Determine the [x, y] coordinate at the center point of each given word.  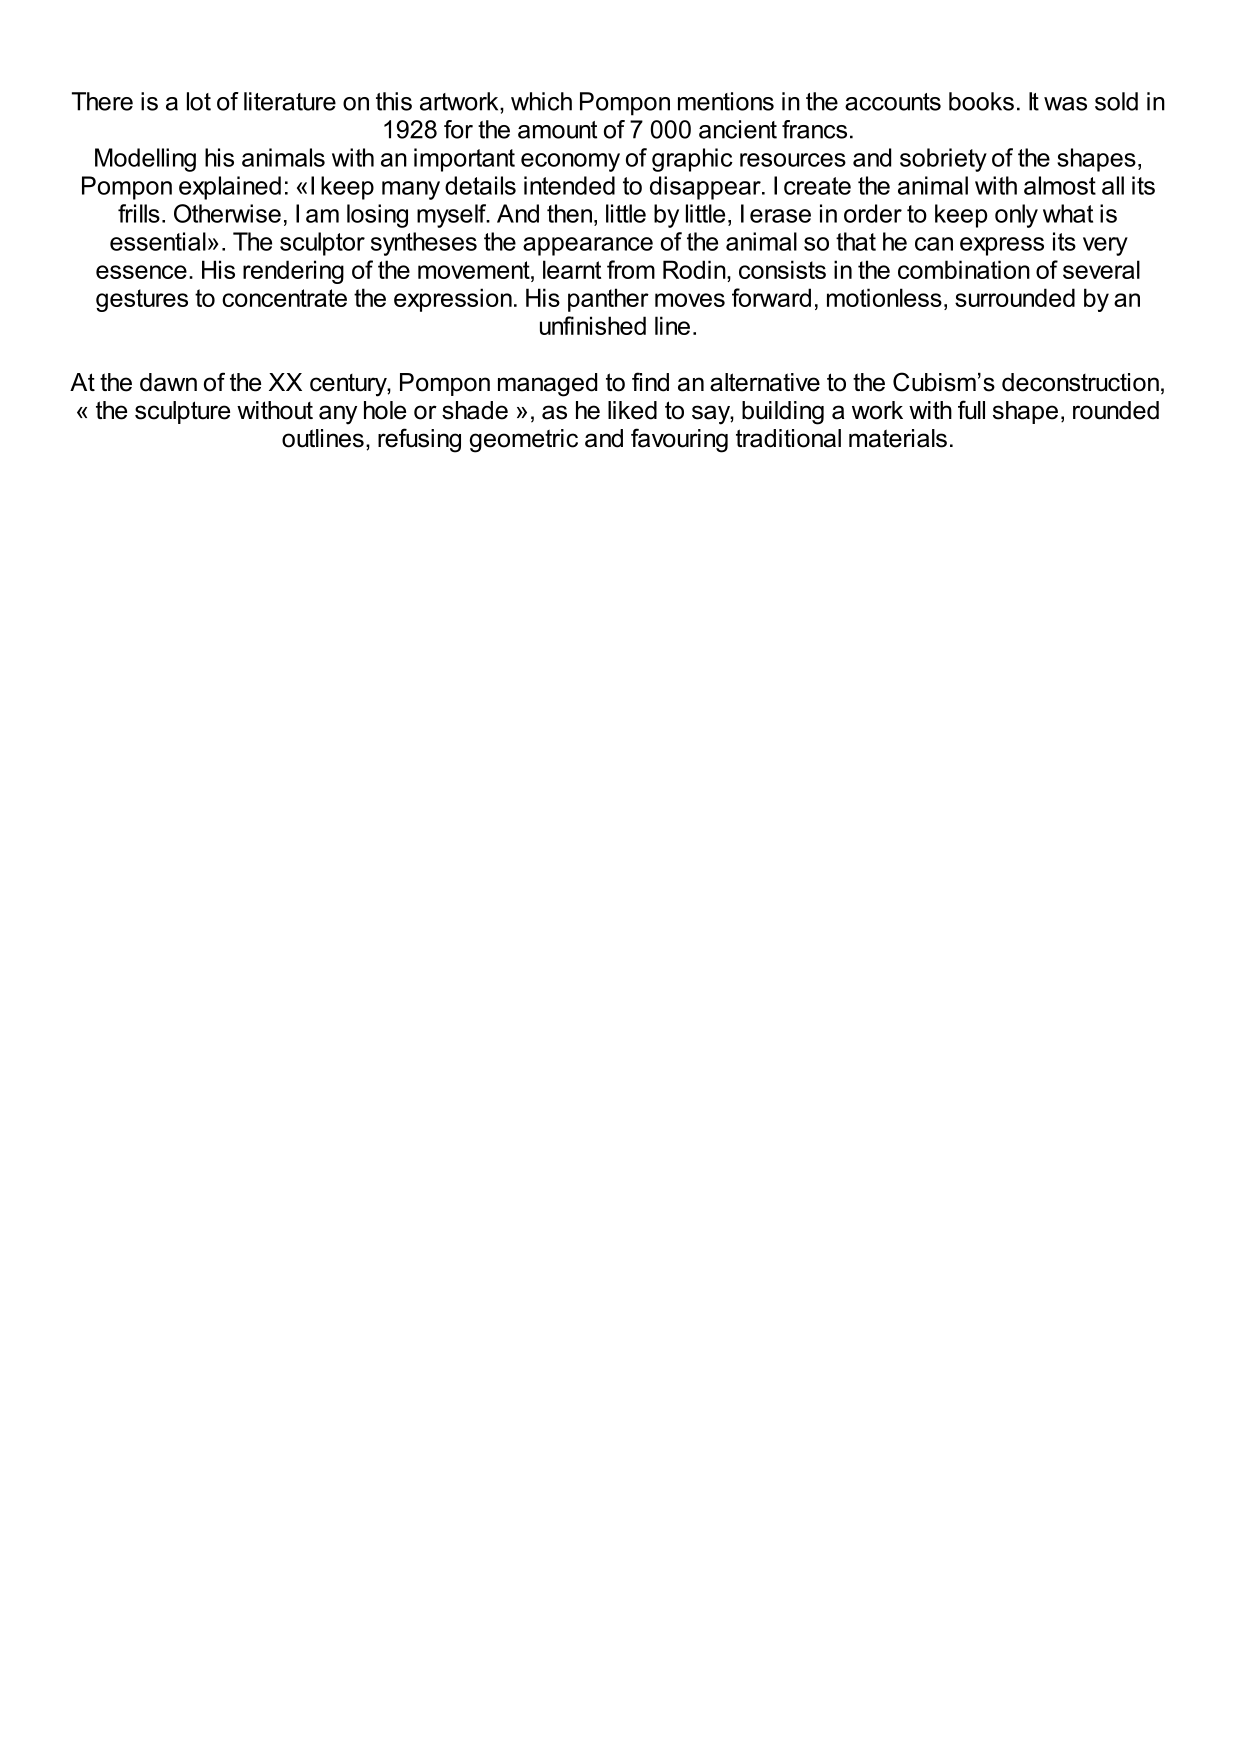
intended [569, 185]
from [631, 269]
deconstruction [1080, 382]
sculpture [182, 412]
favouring [679, 440]
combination [964, 269]
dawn [168, 382]
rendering [293, 272]
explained [230, 188]
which [541, 101]
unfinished [593, 325]
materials [898, 438]
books [981, 101]
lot [199, 101]
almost [1060, 185]
